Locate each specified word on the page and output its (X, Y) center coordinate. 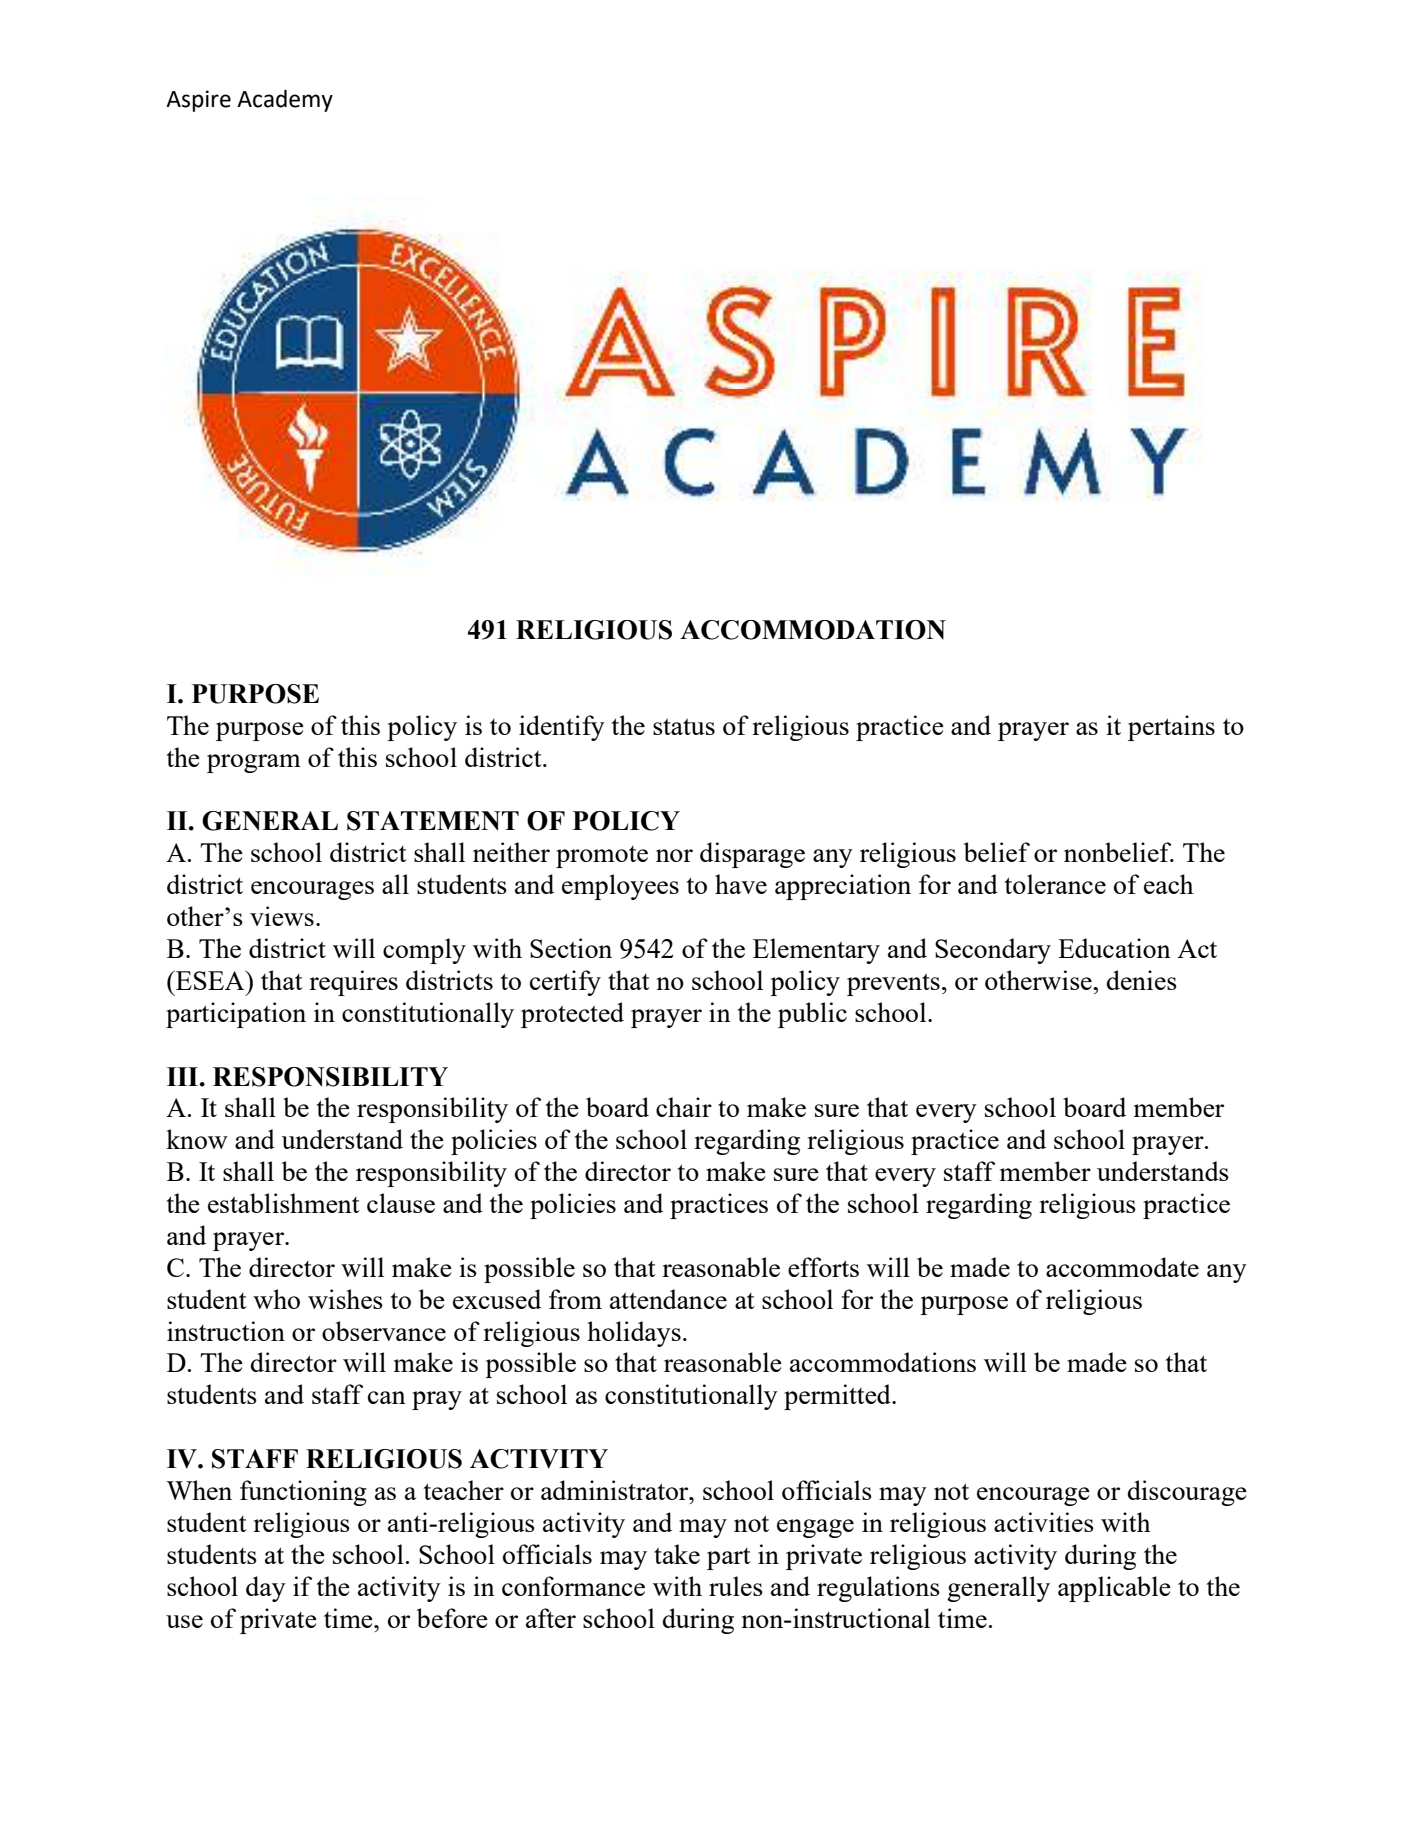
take (677, 1554)
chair (684, 1107)
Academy (285, 101)
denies (1142, 980)
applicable (1114, 1589)
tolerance (1055, 884)
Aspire (198, 101)
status (684, 727)
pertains (1171, 728)
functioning (303, 1493)
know (197, 1139)
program (254, 763)
